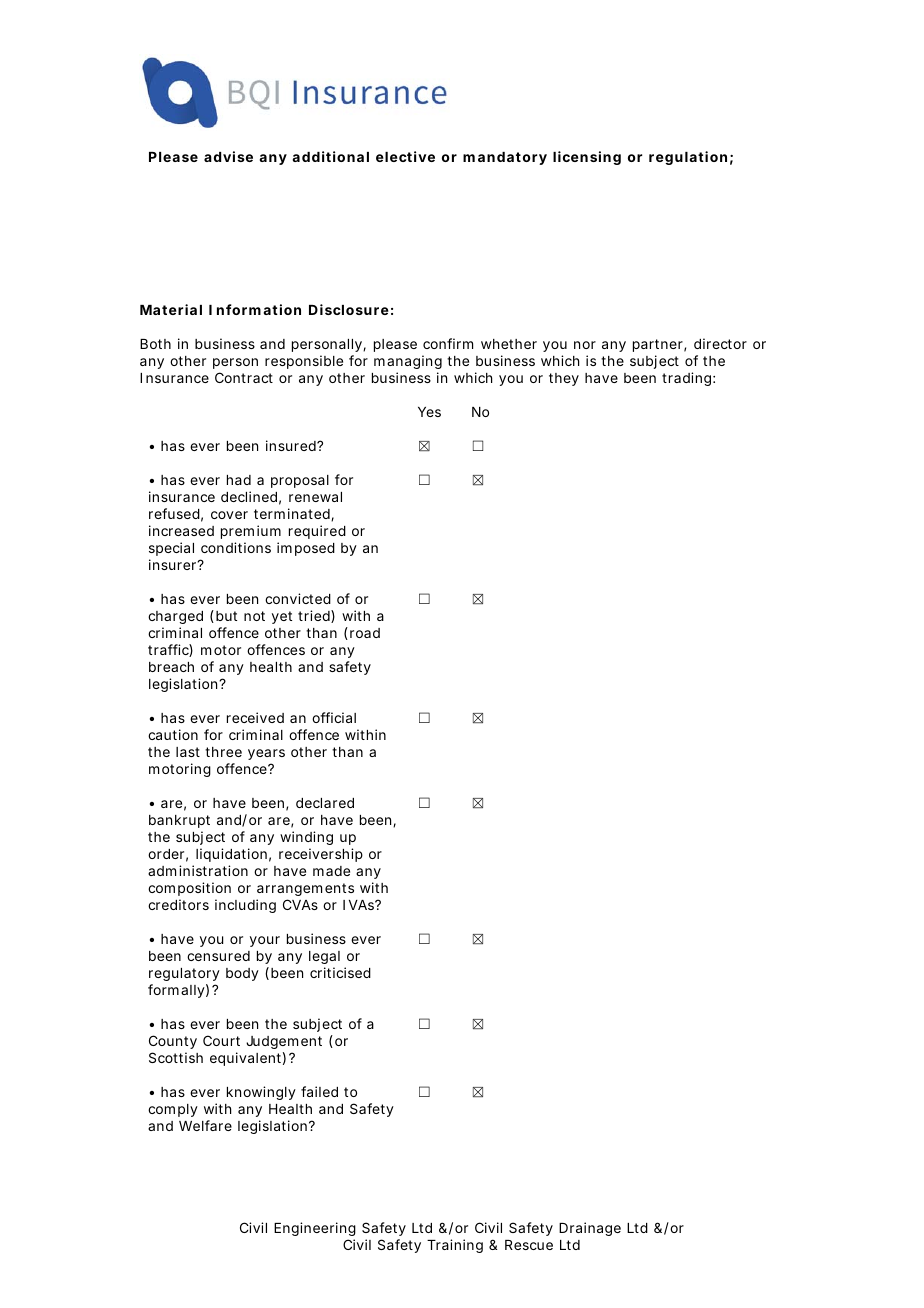  Describe the element at coordinates (228, 156) in the screenshot. I see `advise` at that location.
